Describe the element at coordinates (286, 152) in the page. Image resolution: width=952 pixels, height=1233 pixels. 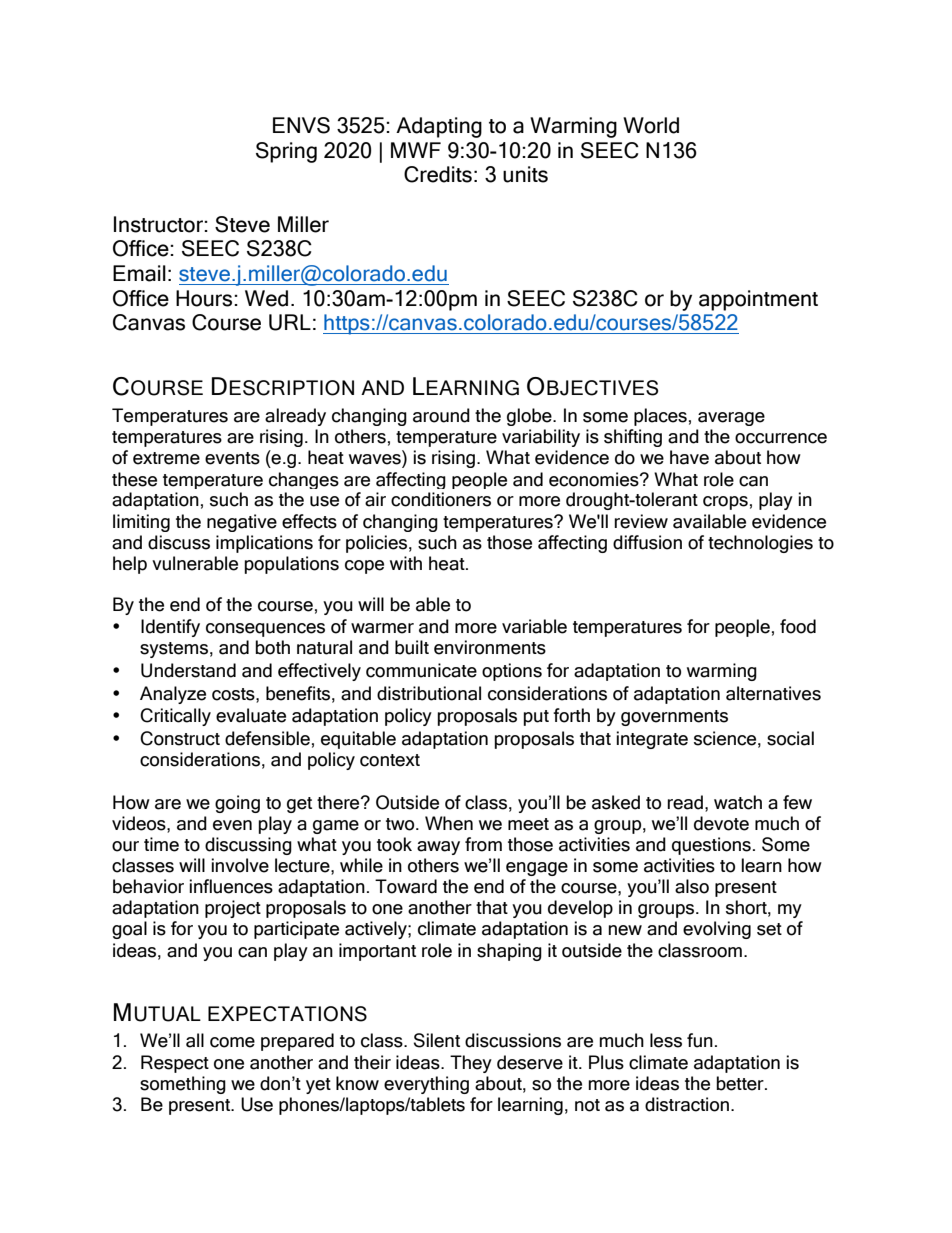
I see `Spring` at that location.
